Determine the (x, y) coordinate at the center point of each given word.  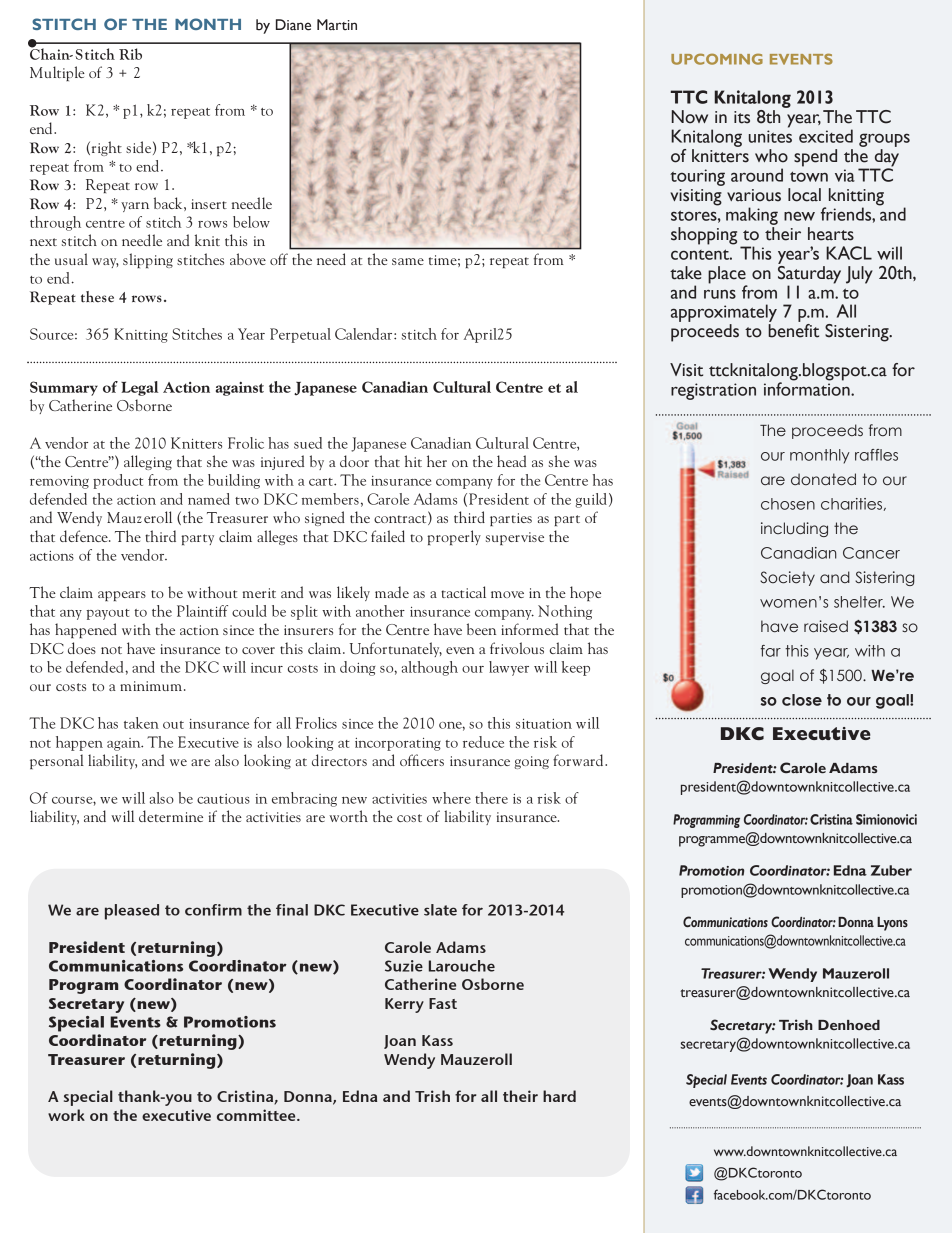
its (742, 117)
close (802, 700)
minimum (152, 686)
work (66, 1115)
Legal (139, 388)
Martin (337, 25)
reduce (483, 742)
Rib (130, 54)
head (511, 461)
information (808, 388)
